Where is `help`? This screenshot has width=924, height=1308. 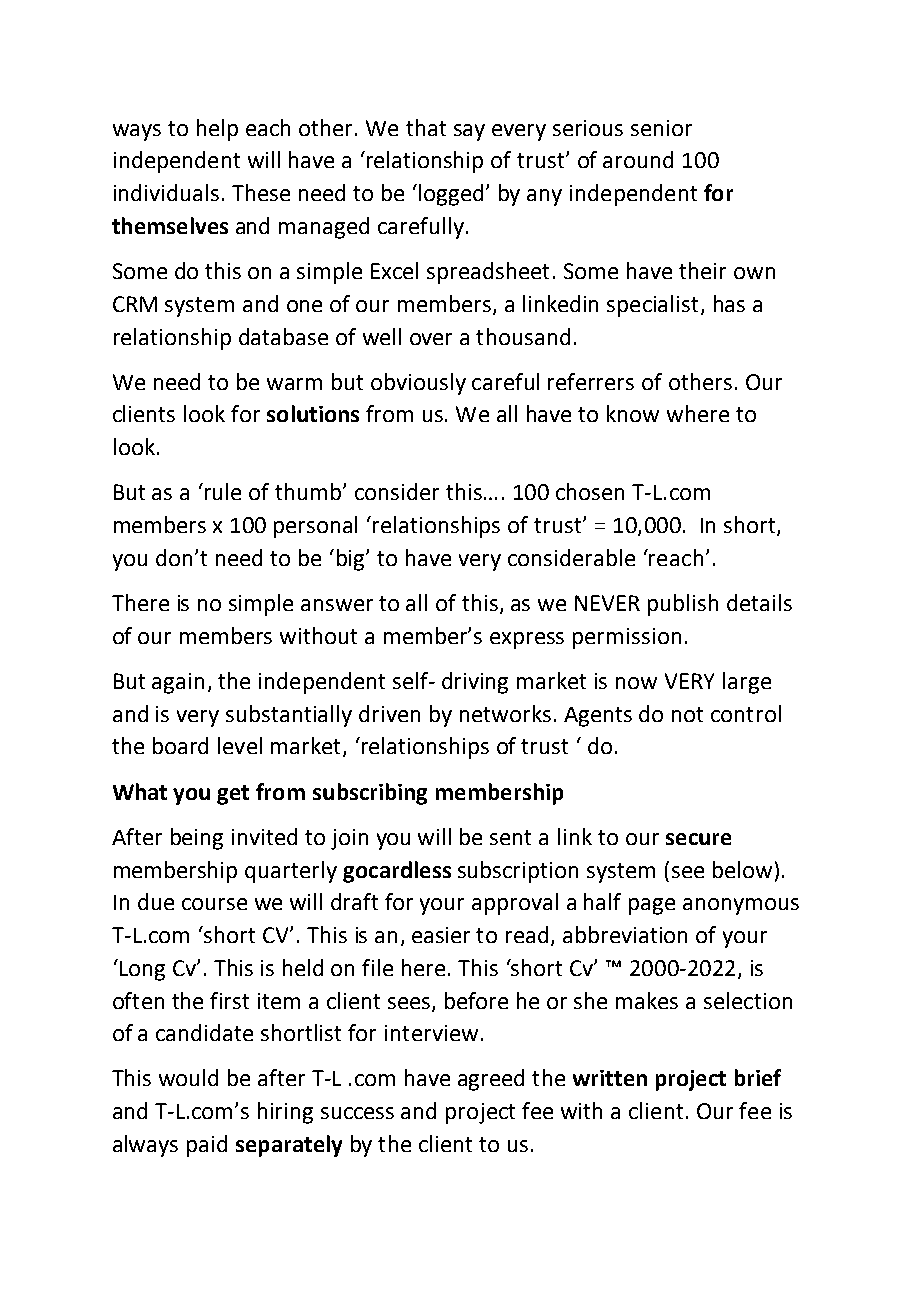 help is located at coordinates (217, 130).
